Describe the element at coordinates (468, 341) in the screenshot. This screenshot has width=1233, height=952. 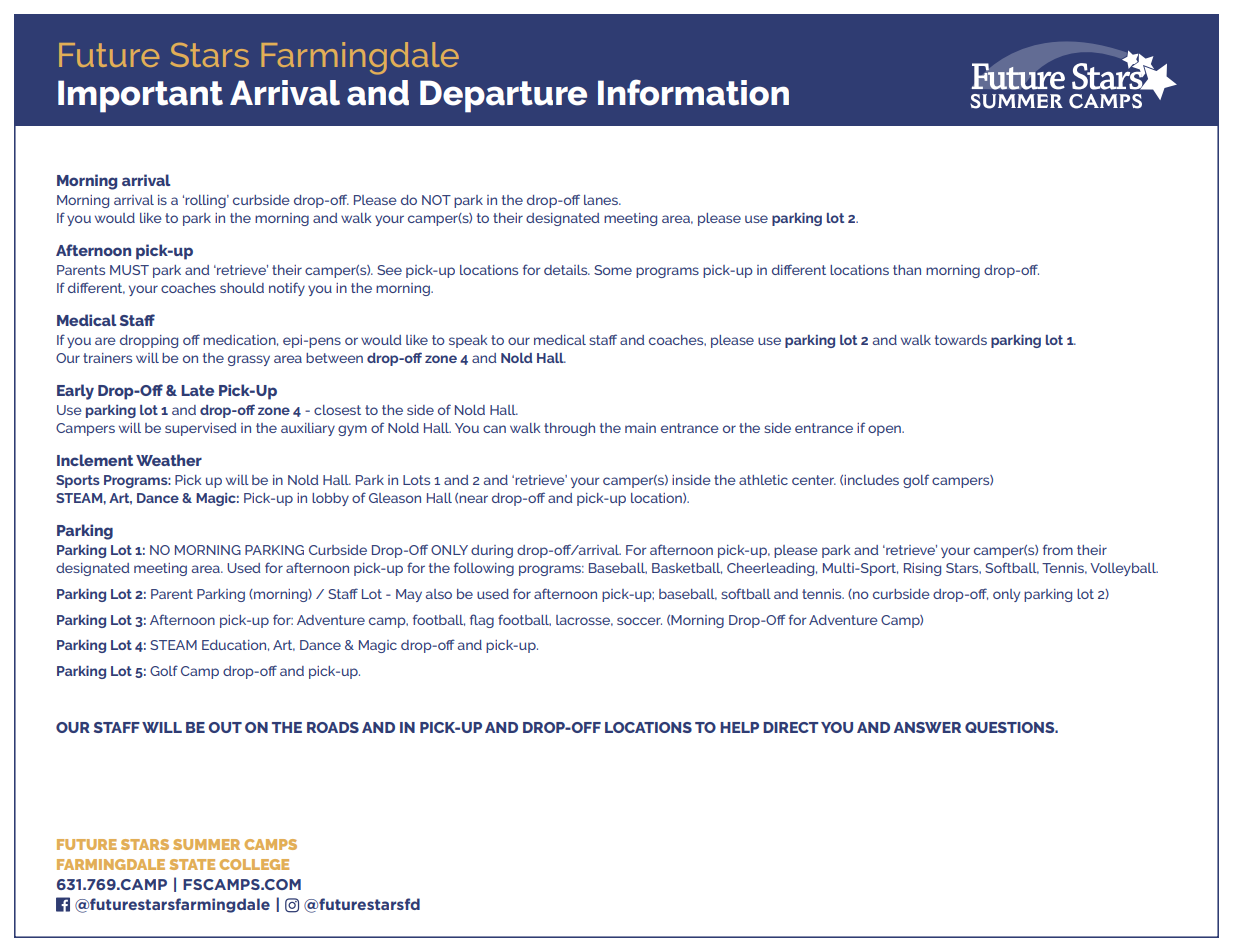
I see `speak` at that location.
